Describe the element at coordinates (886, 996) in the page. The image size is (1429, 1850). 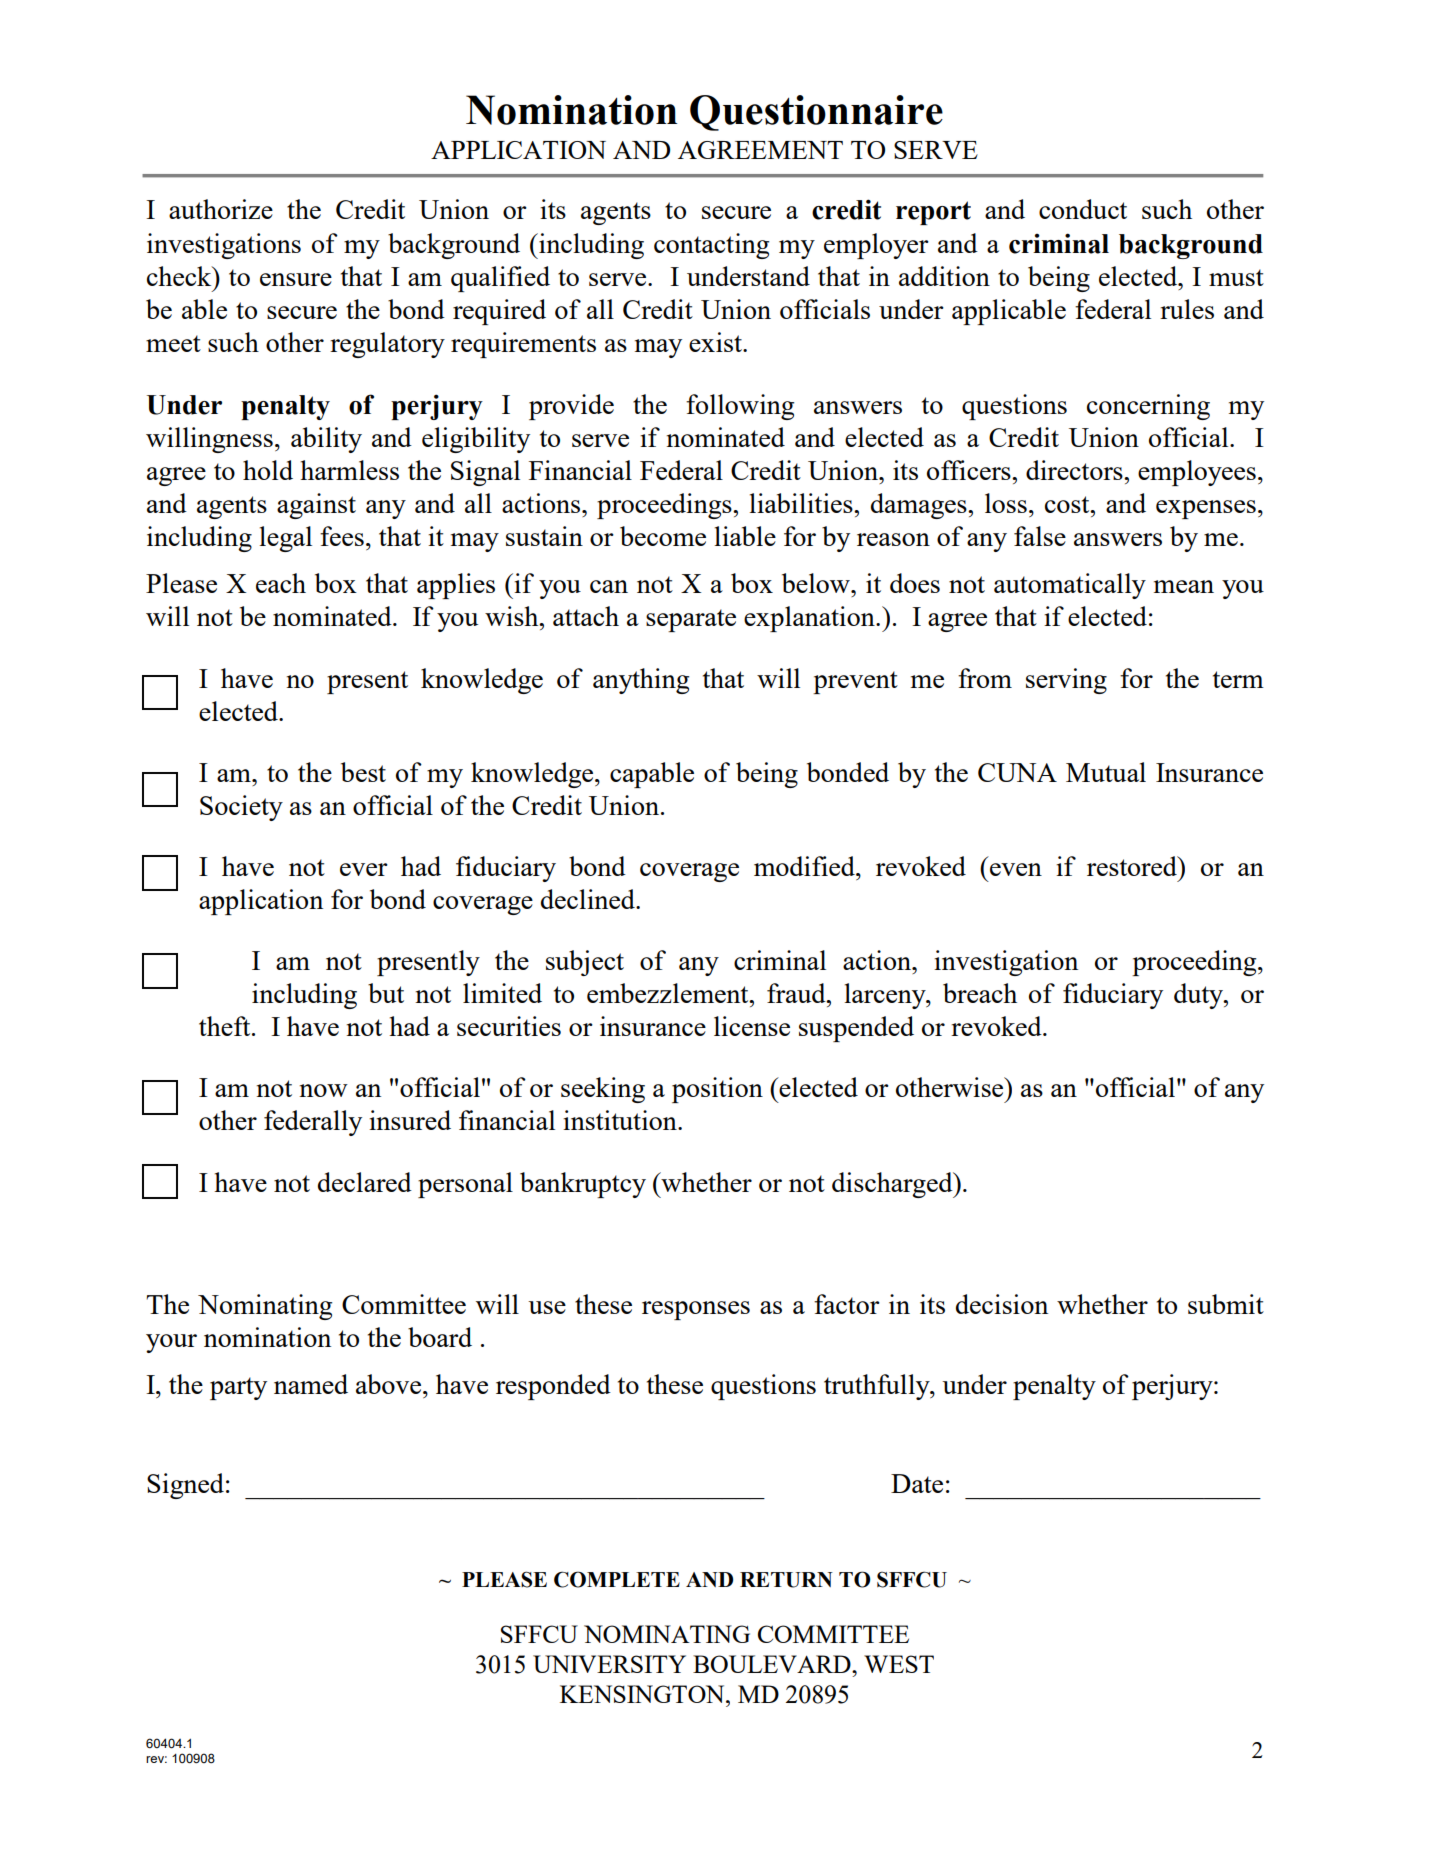
I see `larceny` at that location.
